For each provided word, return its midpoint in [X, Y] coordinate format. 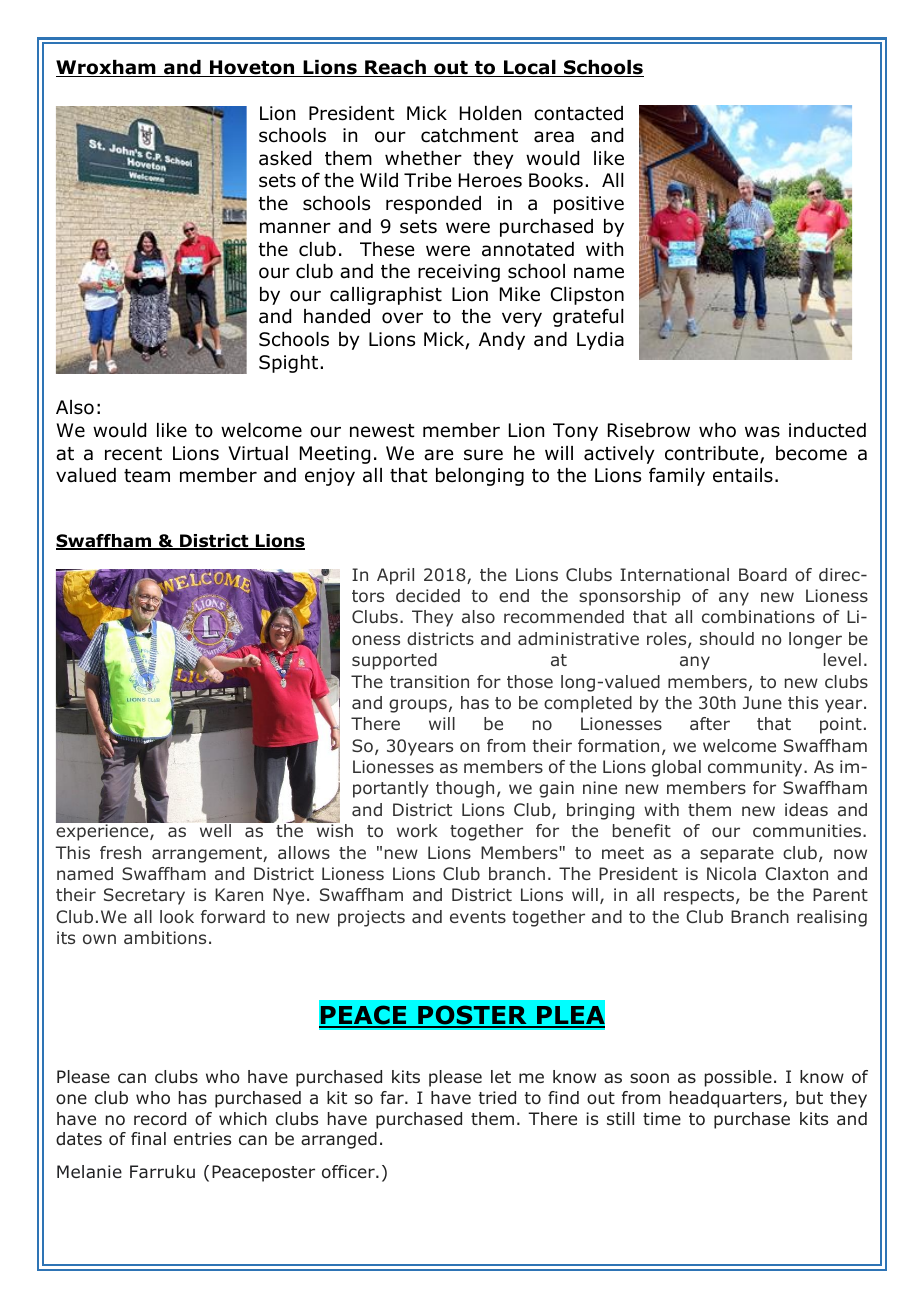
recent [133, 454]
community [756, 768]
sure [483, 455]
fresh [120, 852]
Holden [490, 113]
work [417, 830]
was [762, 432]
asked [285, 158]
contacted [578, 113]
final [148, 1138]
